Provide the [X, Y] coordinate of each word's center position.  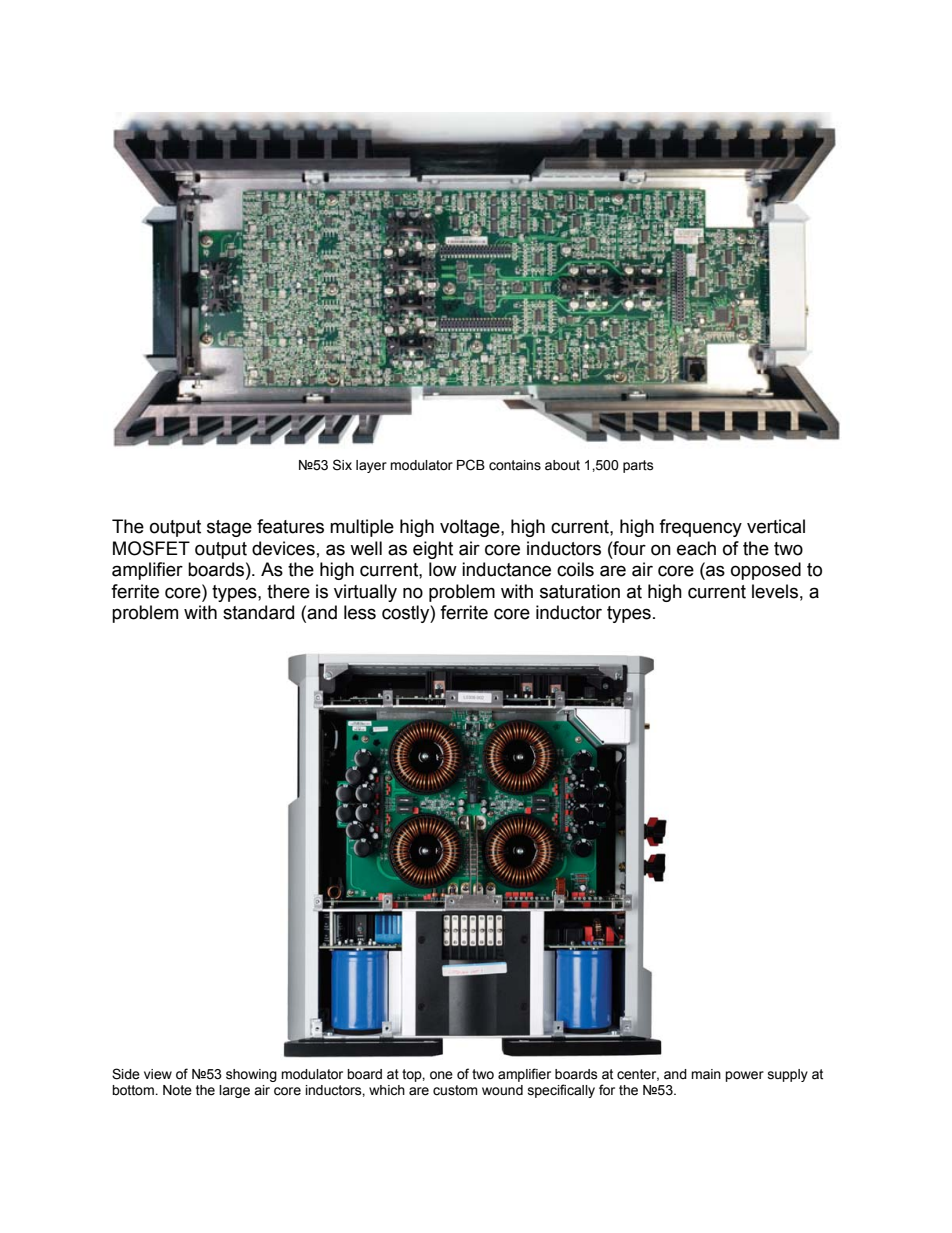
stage [229, 528]
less [360, 612]
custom [455, 1090]
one [441, 1075]
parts [638, 466]
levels [775, 591]
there [288, 591]
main [706, 1074]
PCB [471, 465]
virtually [365, 593]
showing [251, 1075]
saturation [580, 591]
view [158, 1074]
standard [258, 612]
